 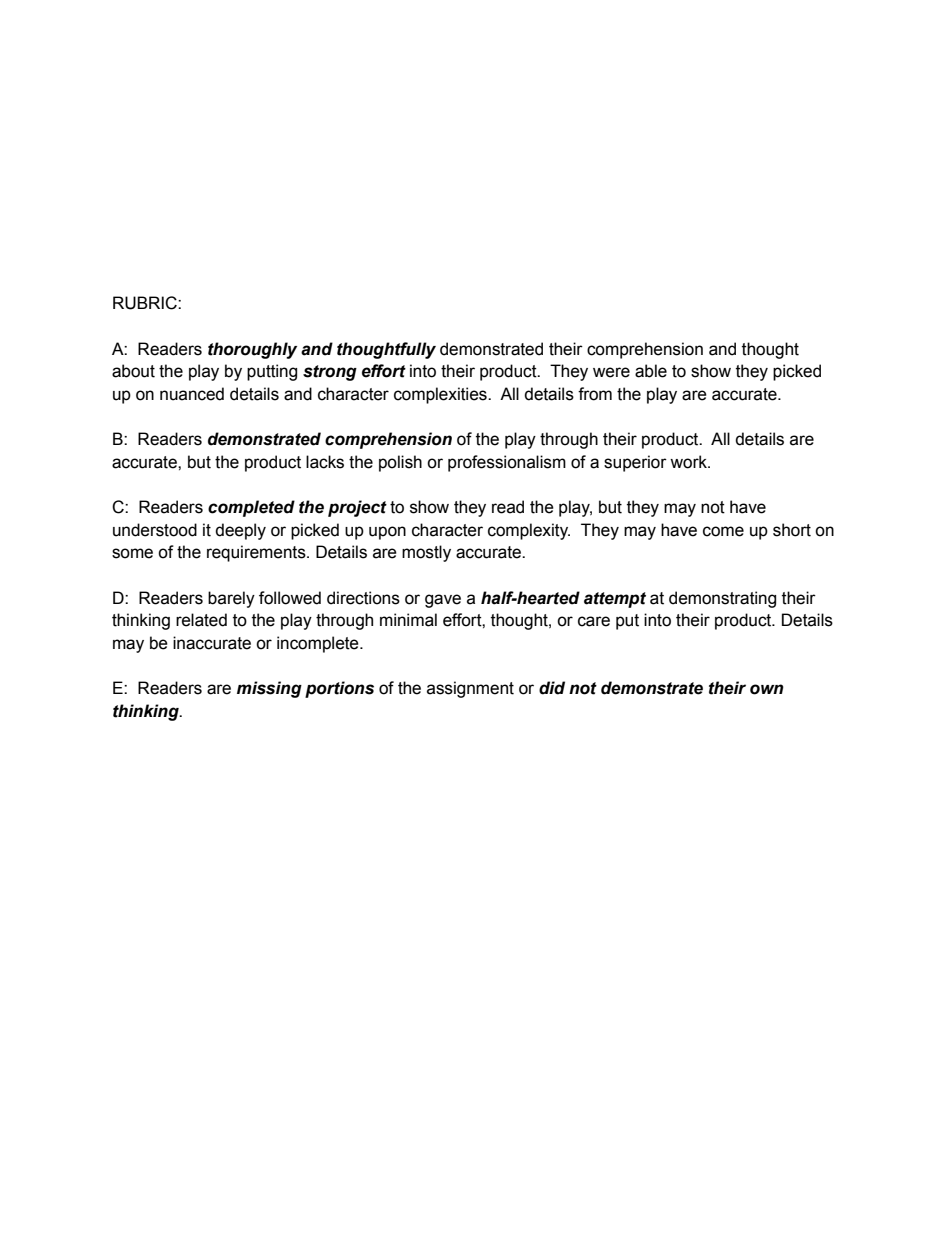 What do you see at coordinates (269, 689) in the document?
I see `missing` at bounding box center [269, 689].
